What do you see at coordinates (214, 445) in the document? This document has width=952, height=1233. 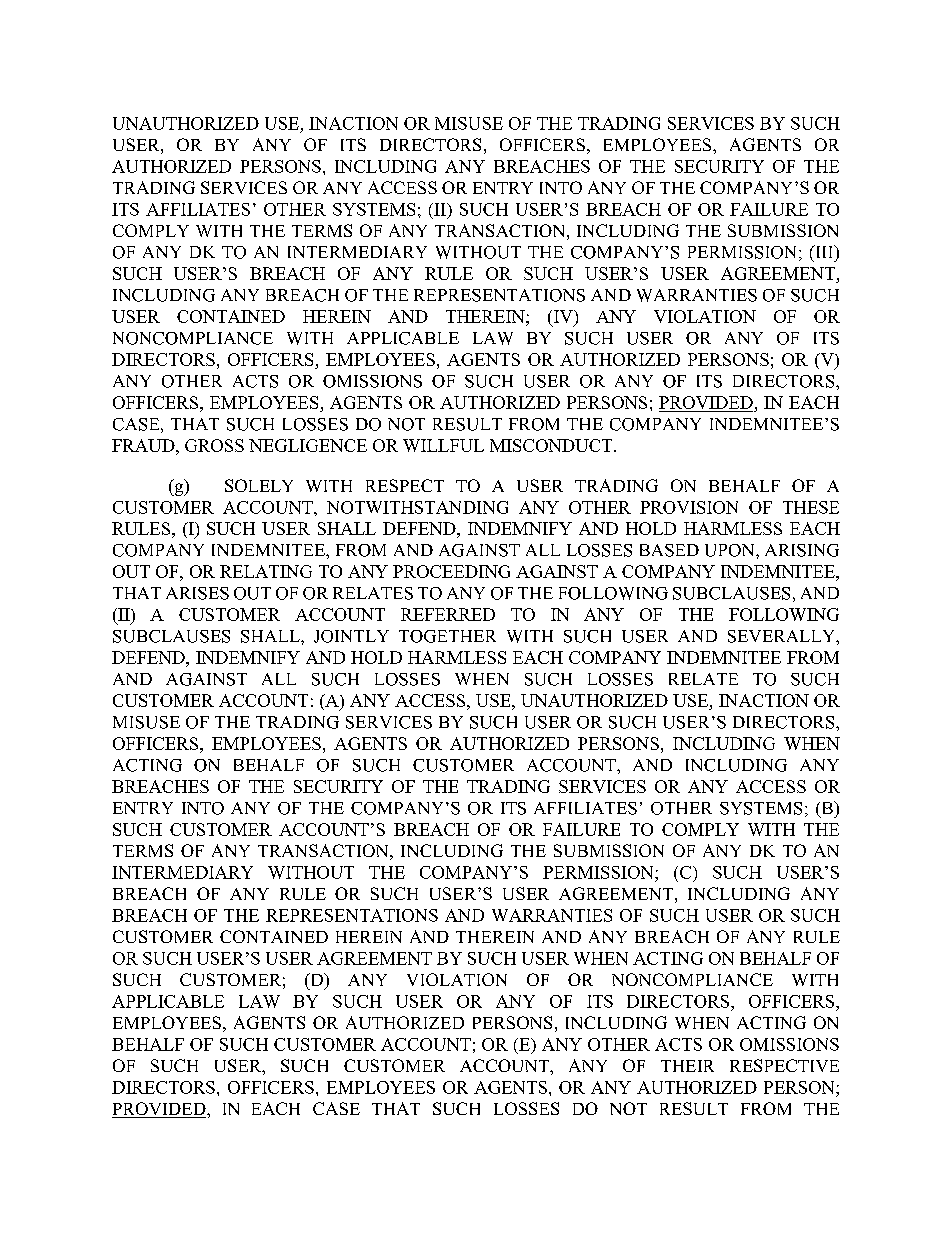 I see `GROSS` at bounding box center [214, 445].
